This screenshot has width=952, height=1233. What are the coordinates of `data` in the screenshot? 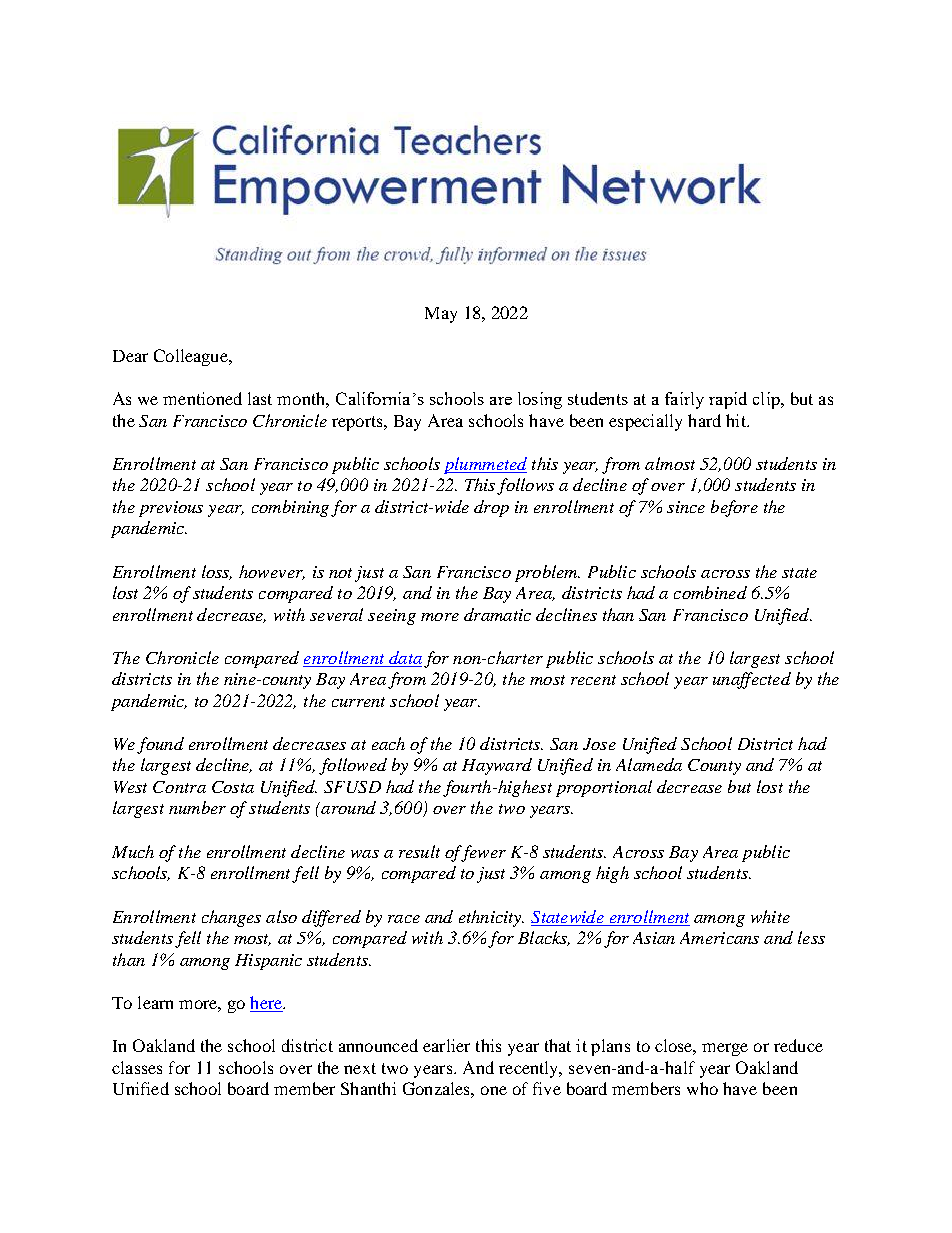 It's located at (404, 659).
